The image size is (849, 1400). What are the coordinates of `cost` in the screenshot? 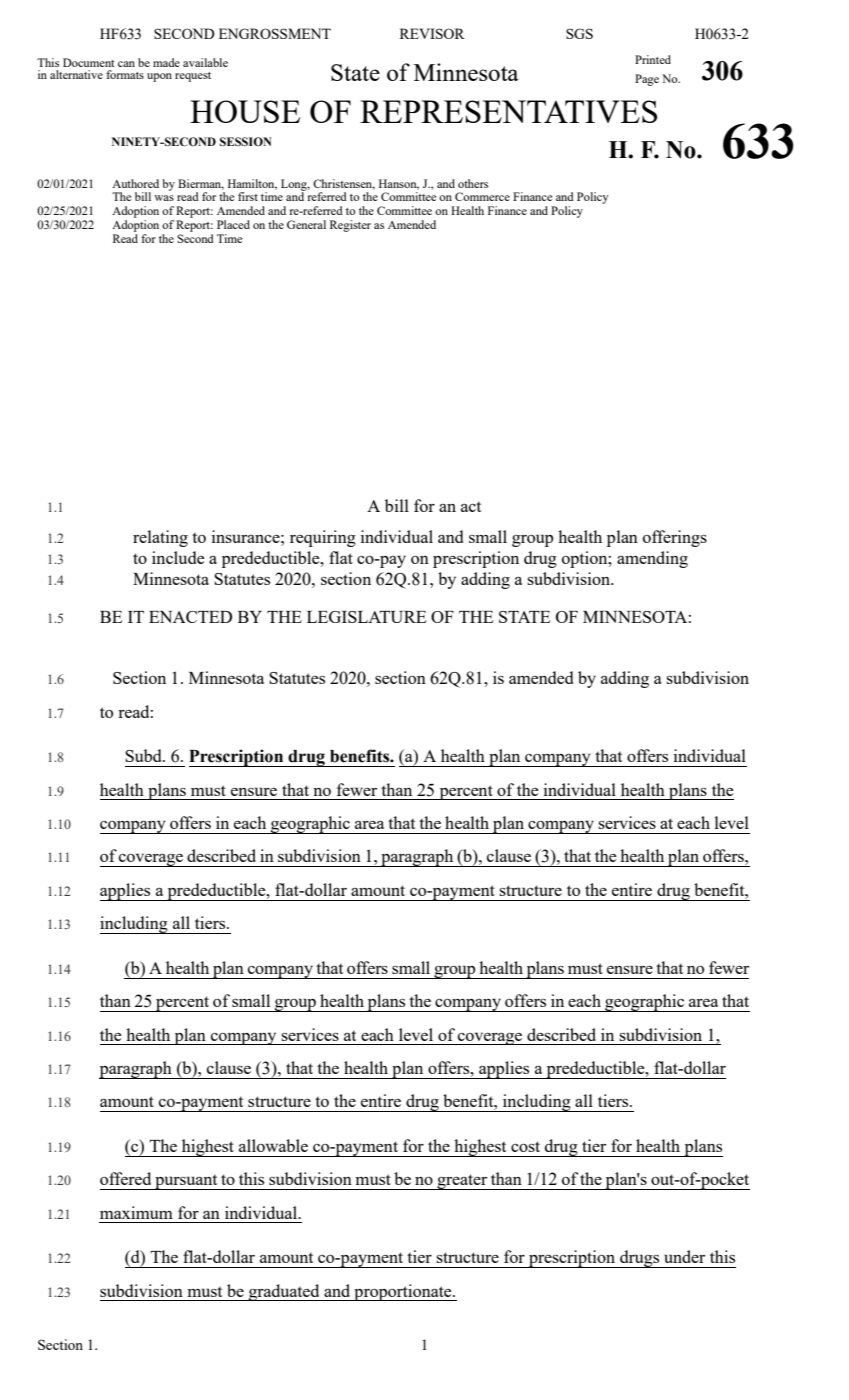 It's located at (525, 1146).
